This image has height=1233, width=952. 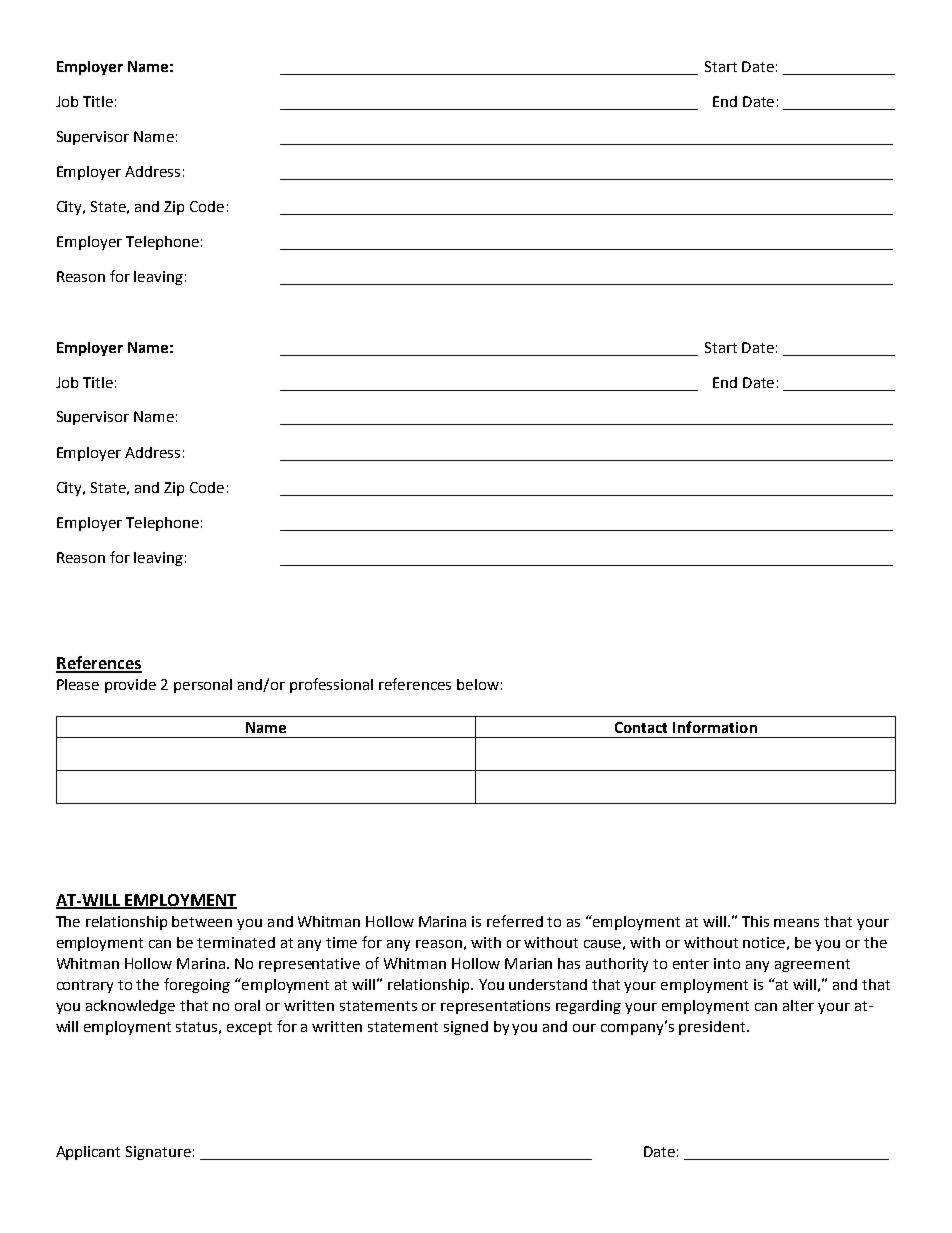 I want to click on This, so click(x=755, y=921).
